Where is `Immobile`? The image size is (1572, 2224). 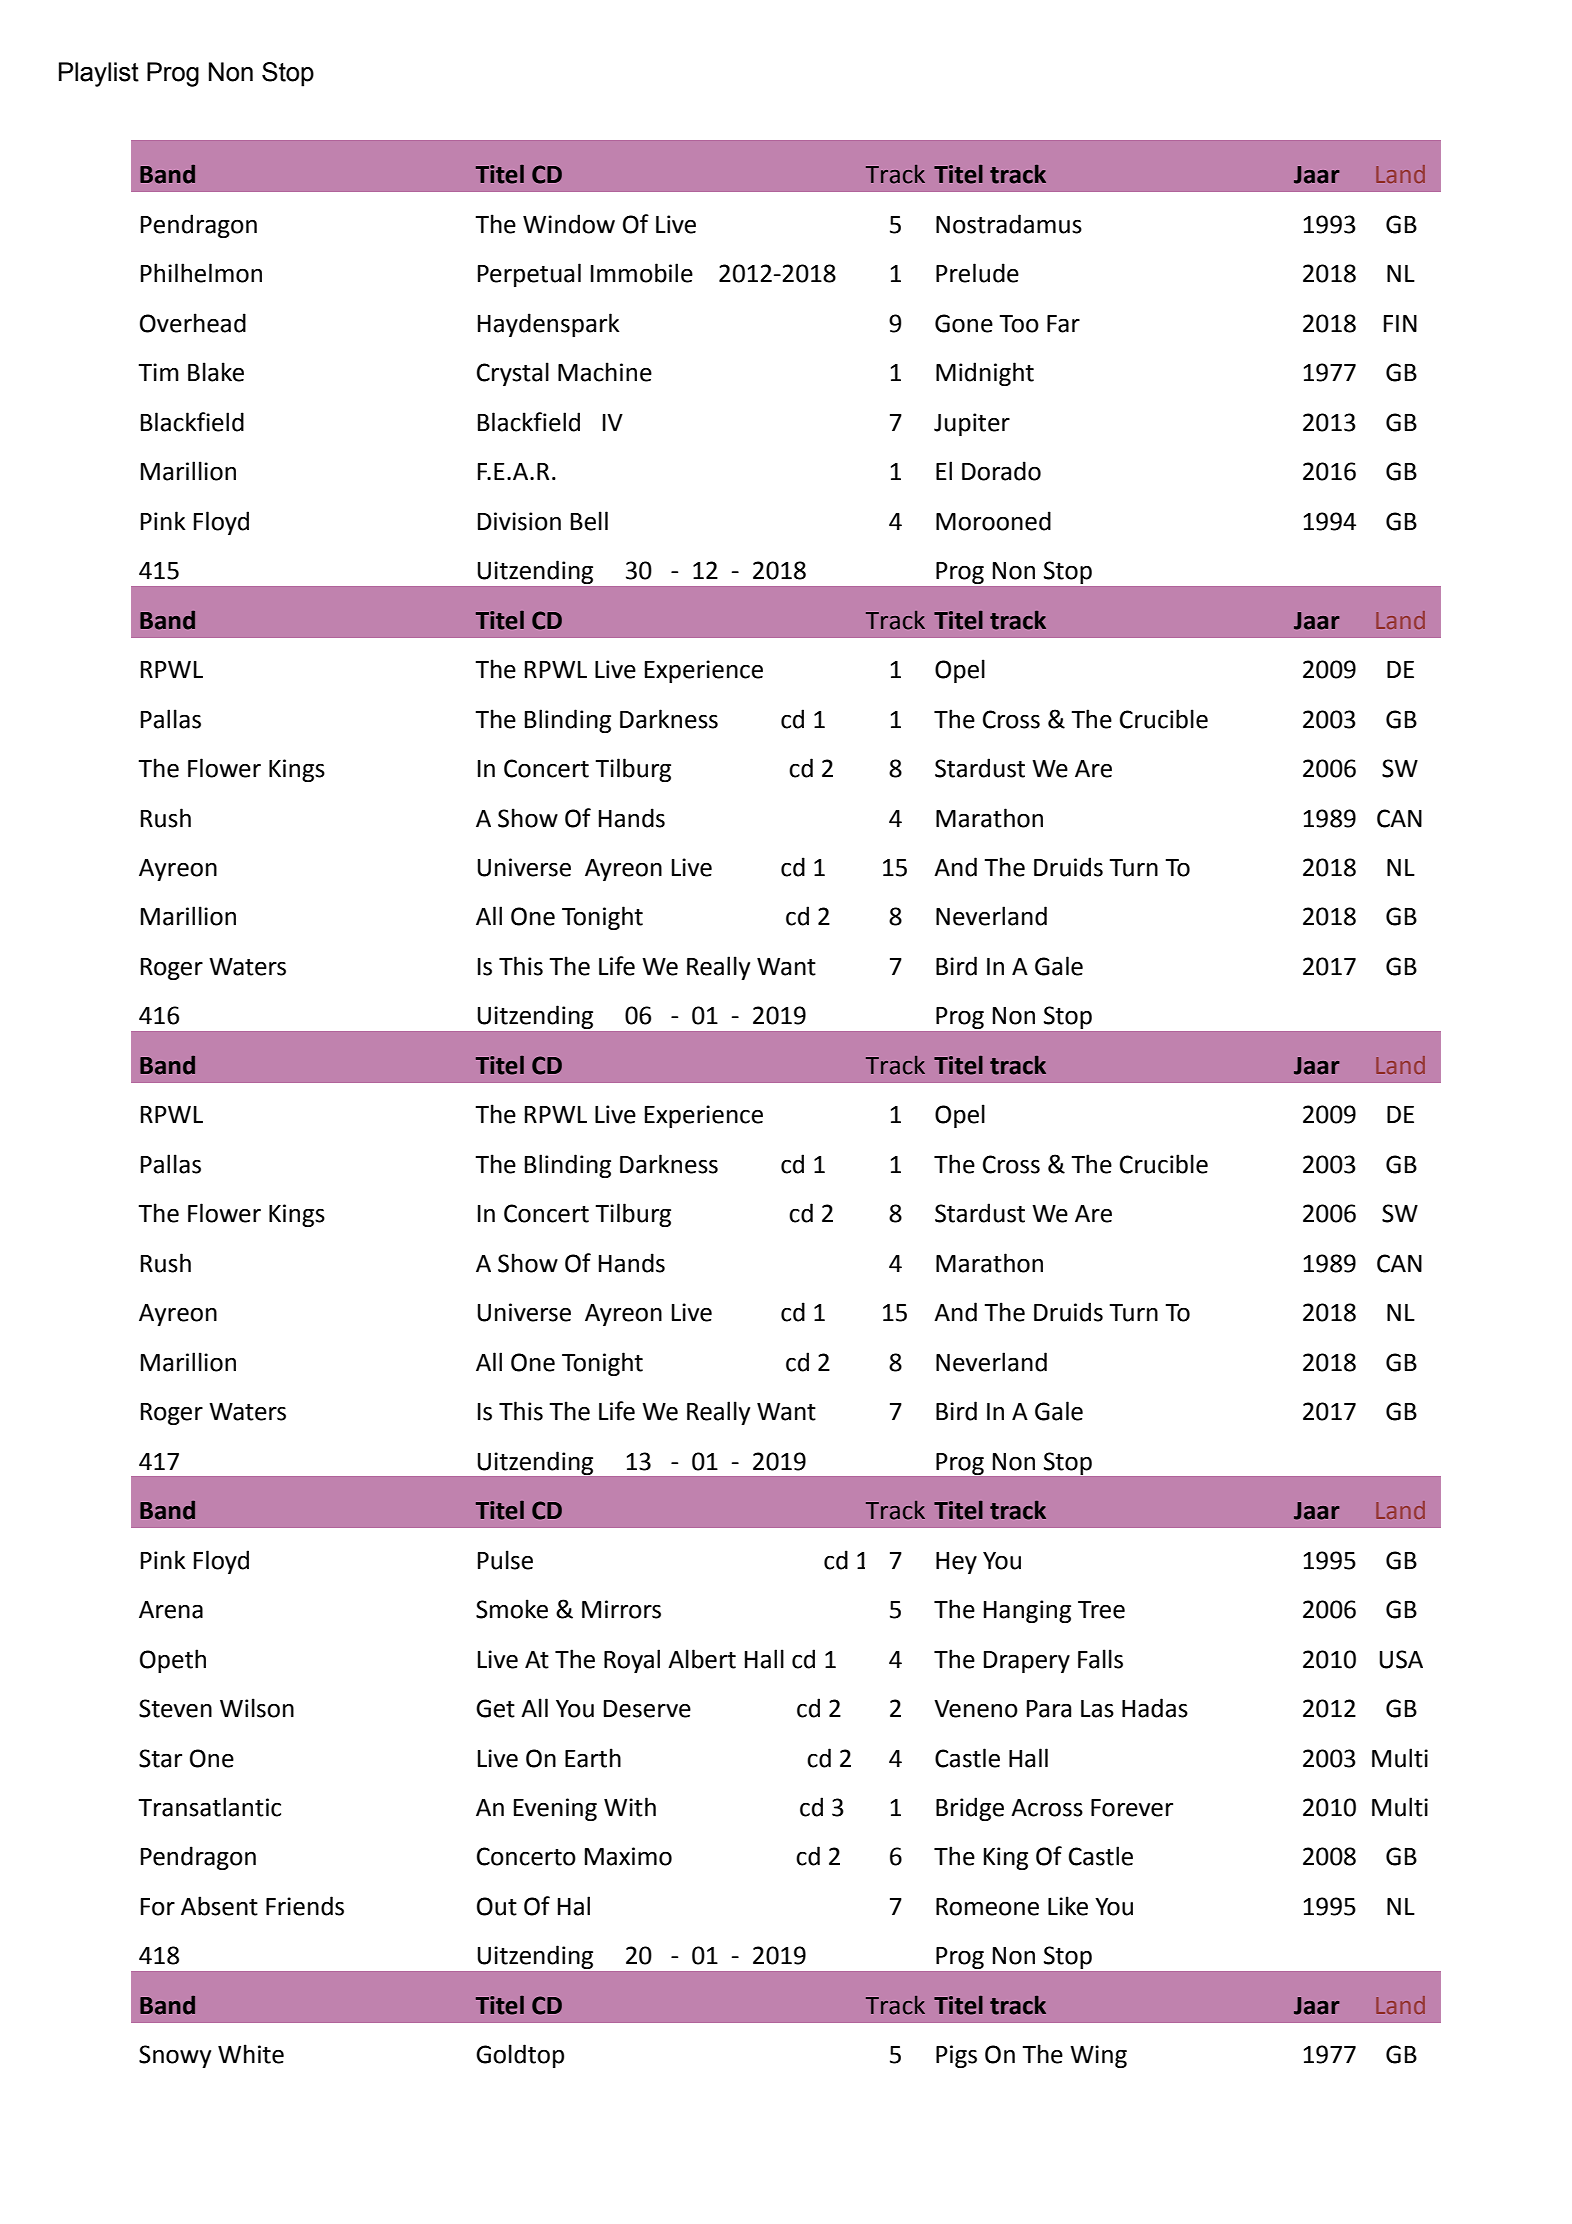 Immobile is located at coordinates (642, 273).
